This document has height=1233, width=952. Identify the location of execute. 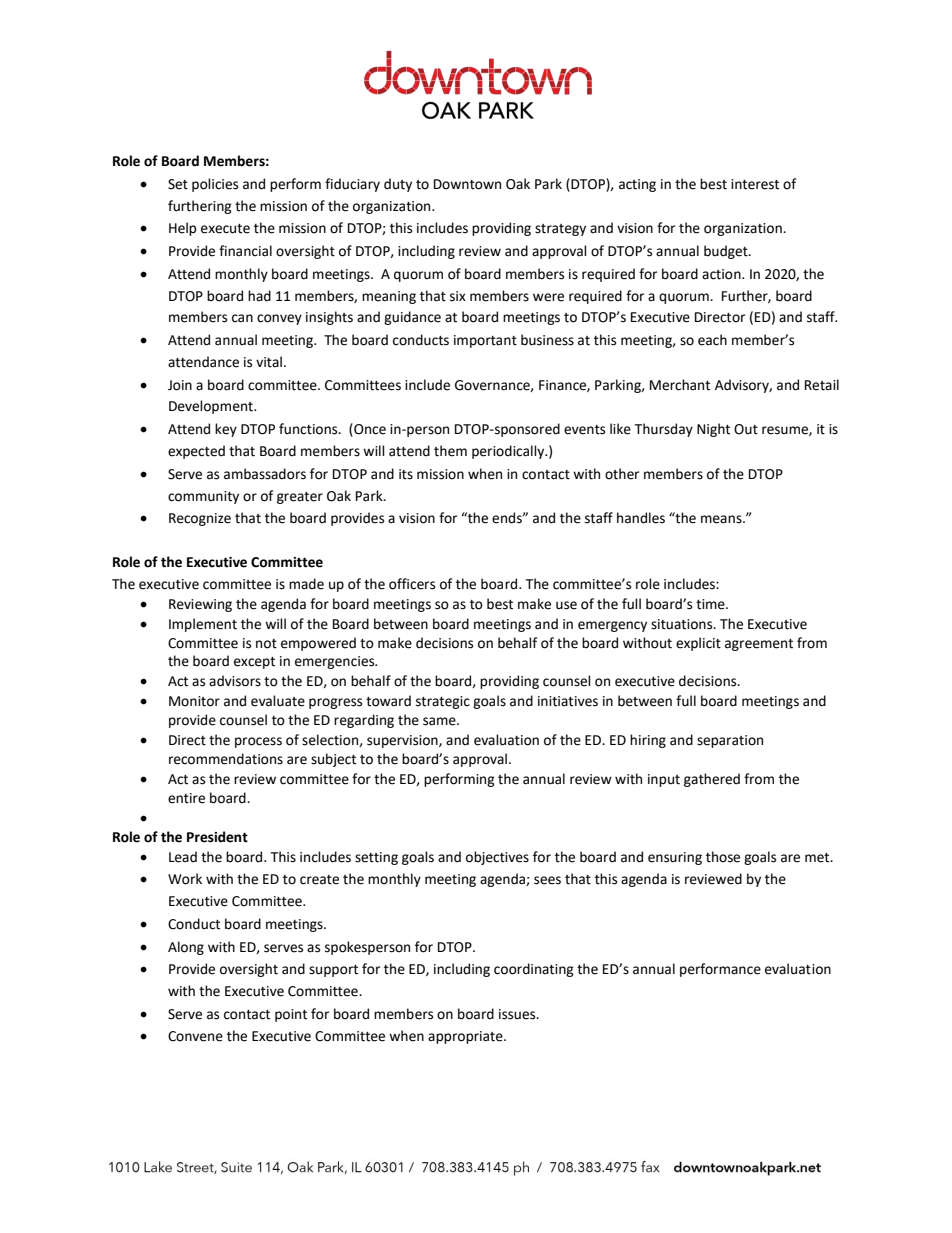
(225, 229).
